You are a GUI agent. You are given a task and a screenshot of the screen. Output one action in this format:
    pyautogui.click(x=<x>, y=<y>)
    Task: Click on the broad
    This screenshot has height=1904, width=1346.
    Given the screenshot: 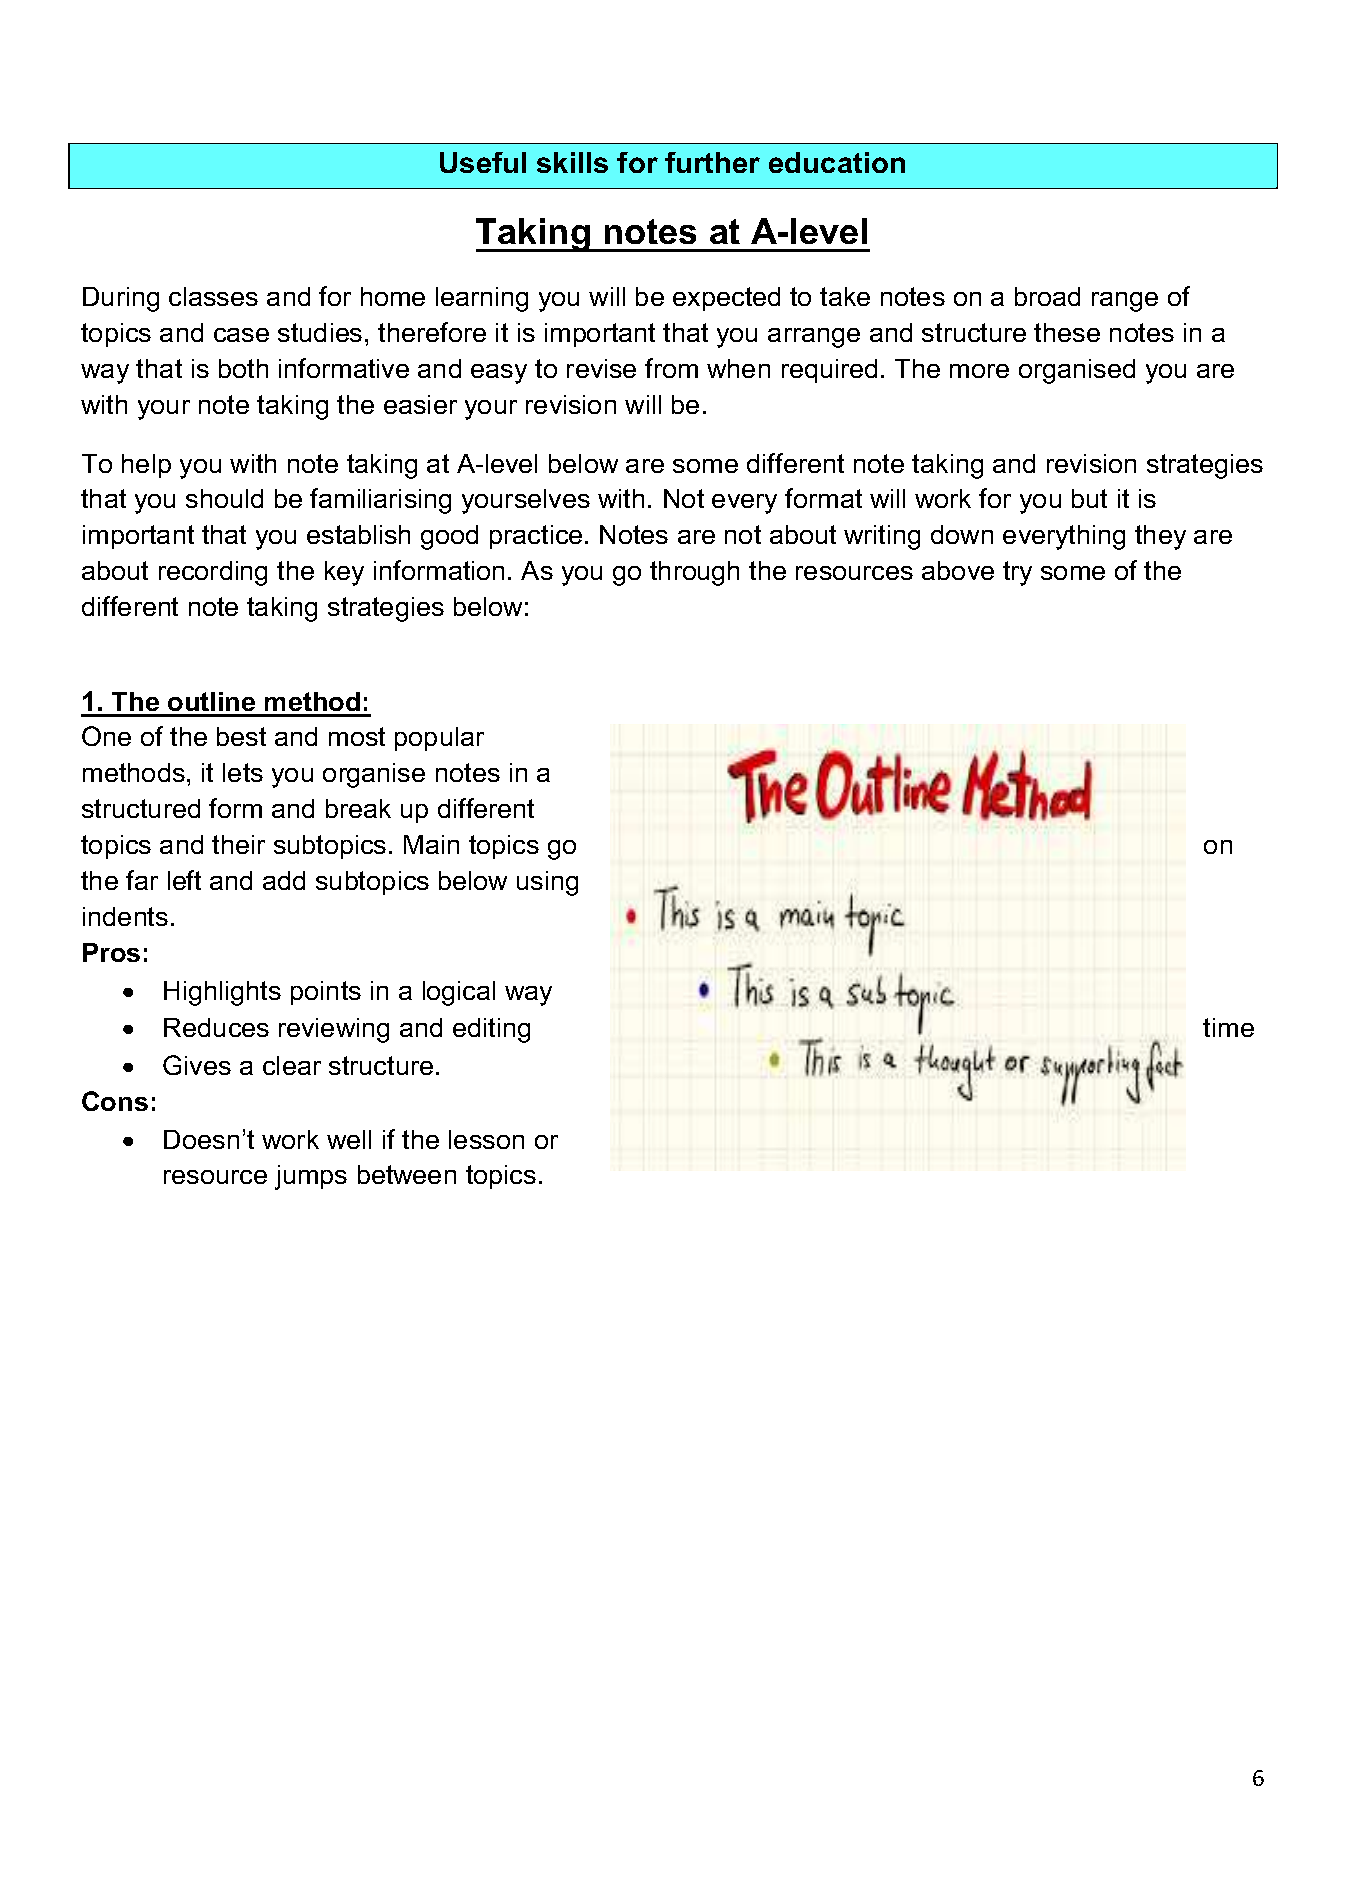 What is the action you would take?
    pyautogui.click(x=1047, y=296)
